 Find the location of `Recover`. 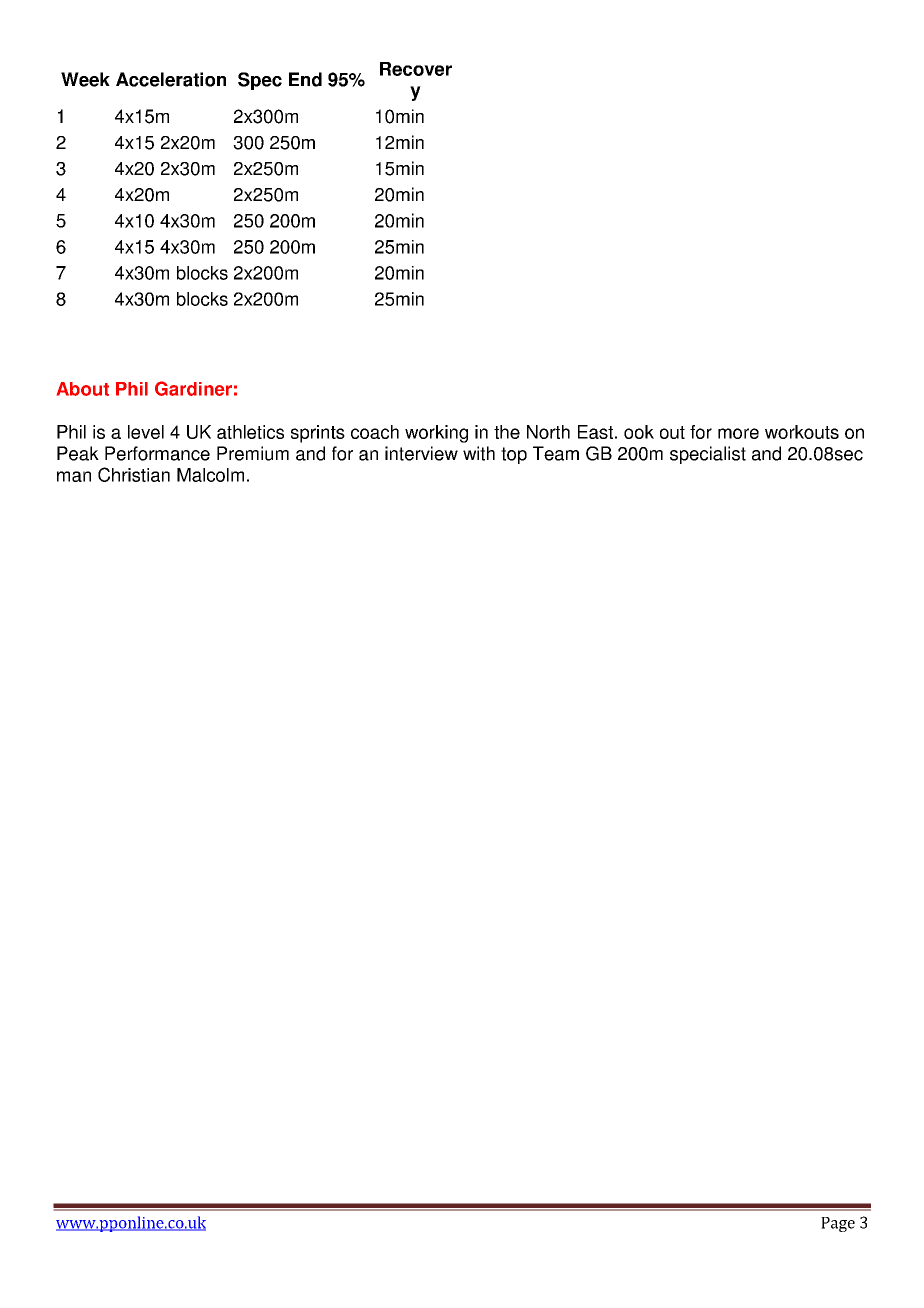

Recover is located at coordinates (416, 69).
